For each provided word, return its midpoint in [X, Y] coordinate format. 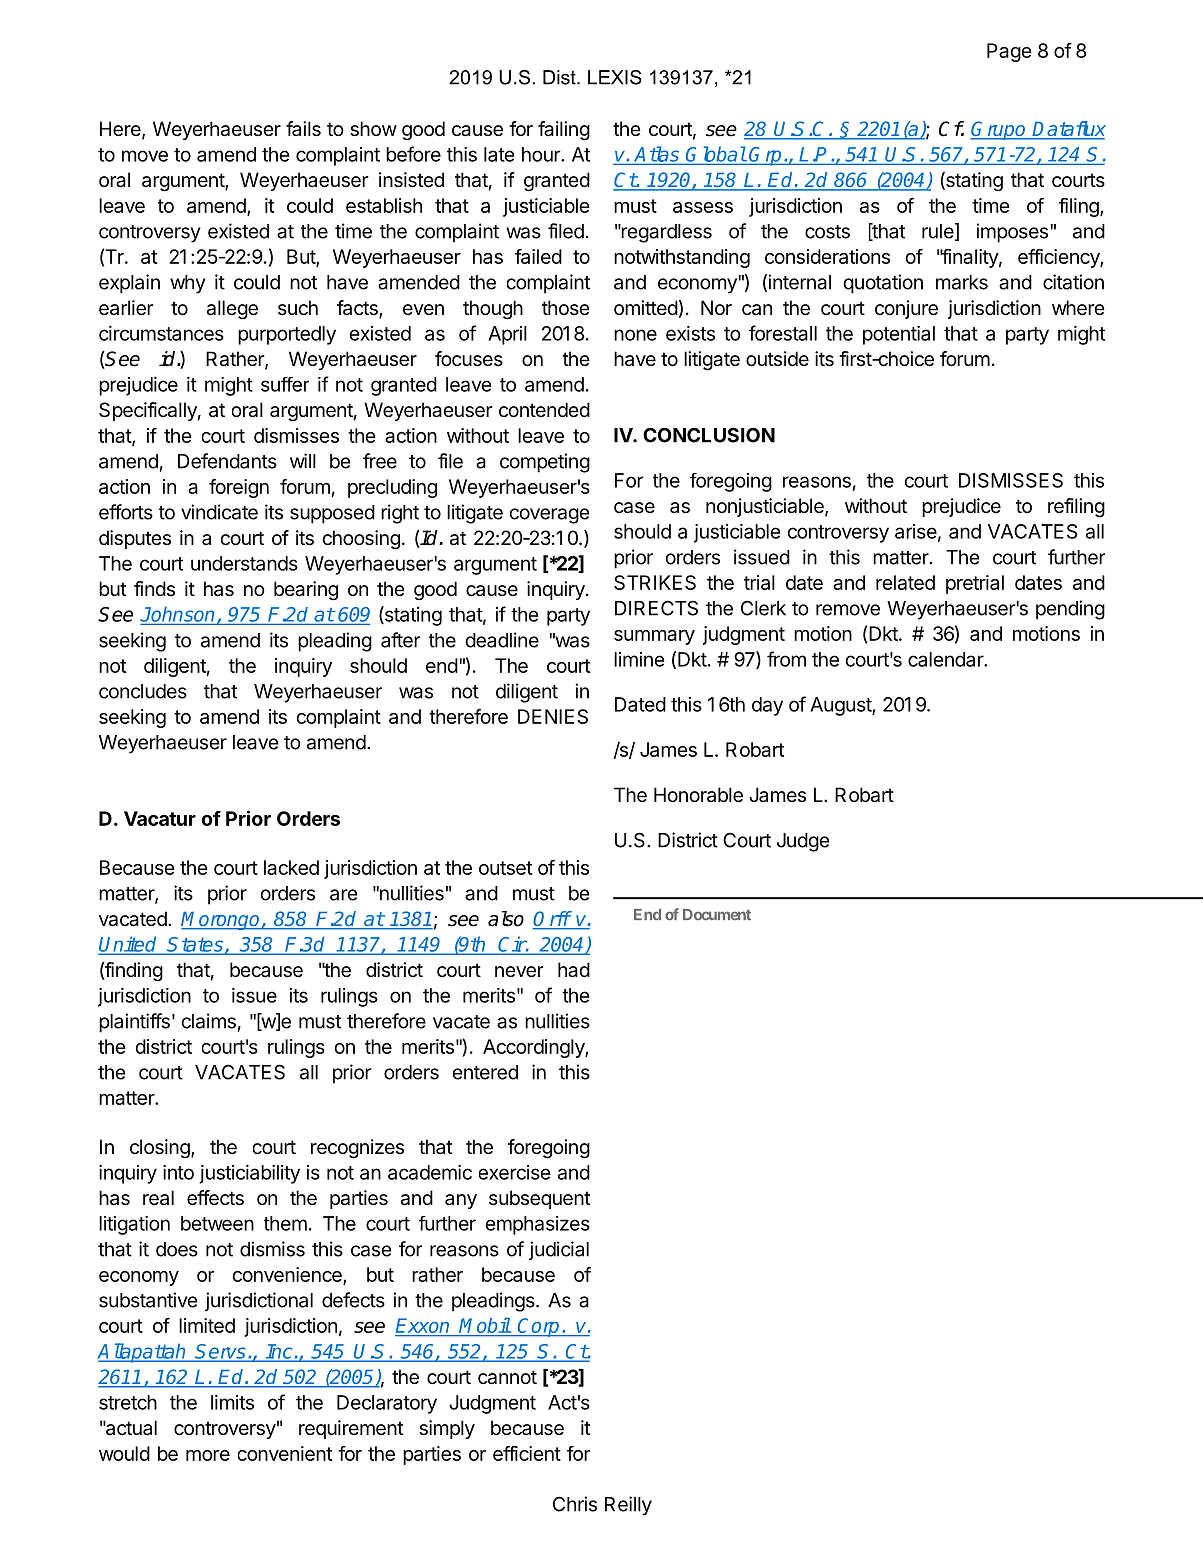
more [208, 1455]
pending [1070, 610]
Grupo [999, 130]
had [574, 970]
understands [244, 563]
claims [209, 1021]
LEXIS [615, 77]
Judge [803, 842]
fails [303, 129]
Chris [575, 1504]
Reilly [628, 1506]
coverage [550, 516]
